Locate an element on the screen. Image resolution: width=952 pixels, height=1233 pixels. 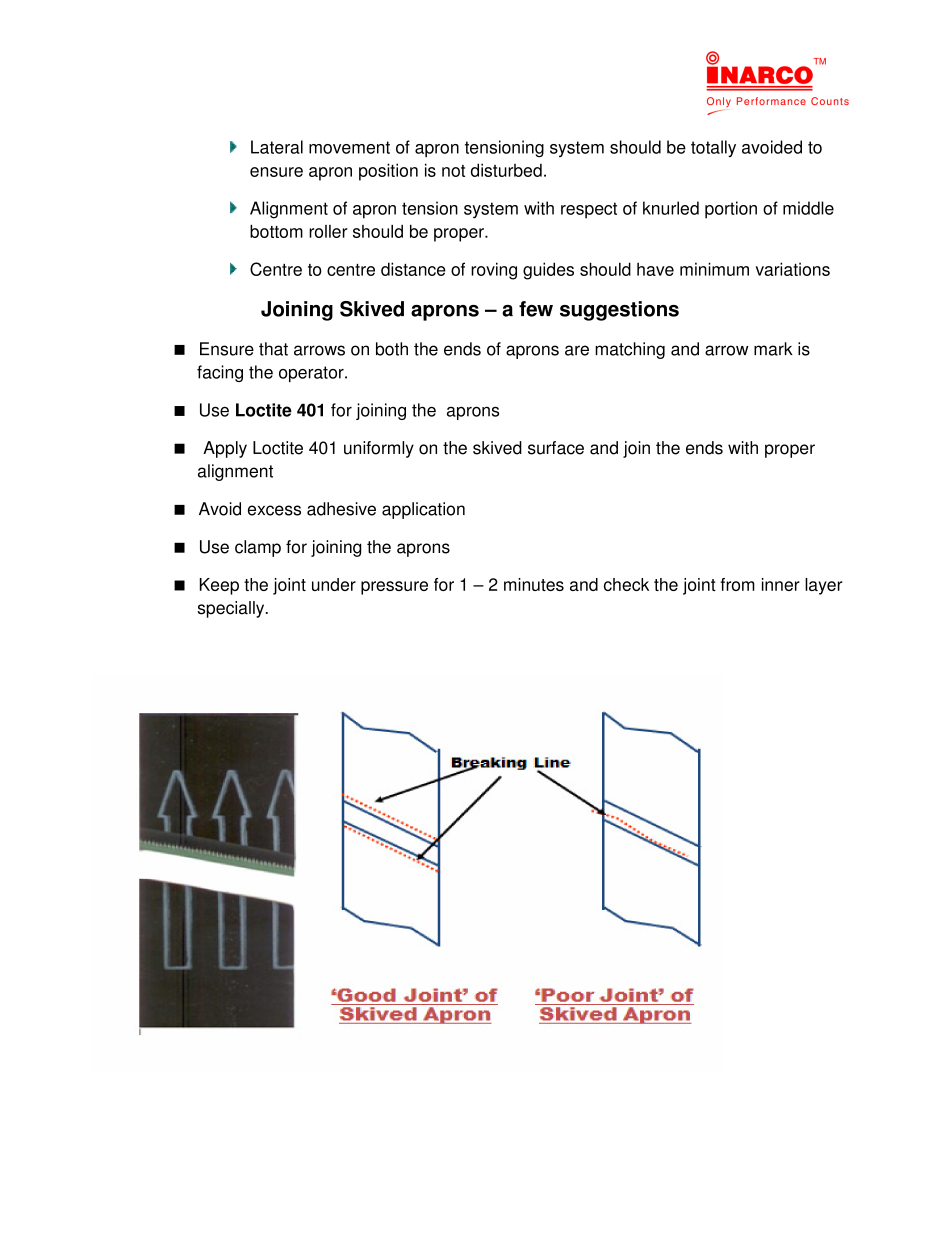
under is located at coordinates (334, 584).
